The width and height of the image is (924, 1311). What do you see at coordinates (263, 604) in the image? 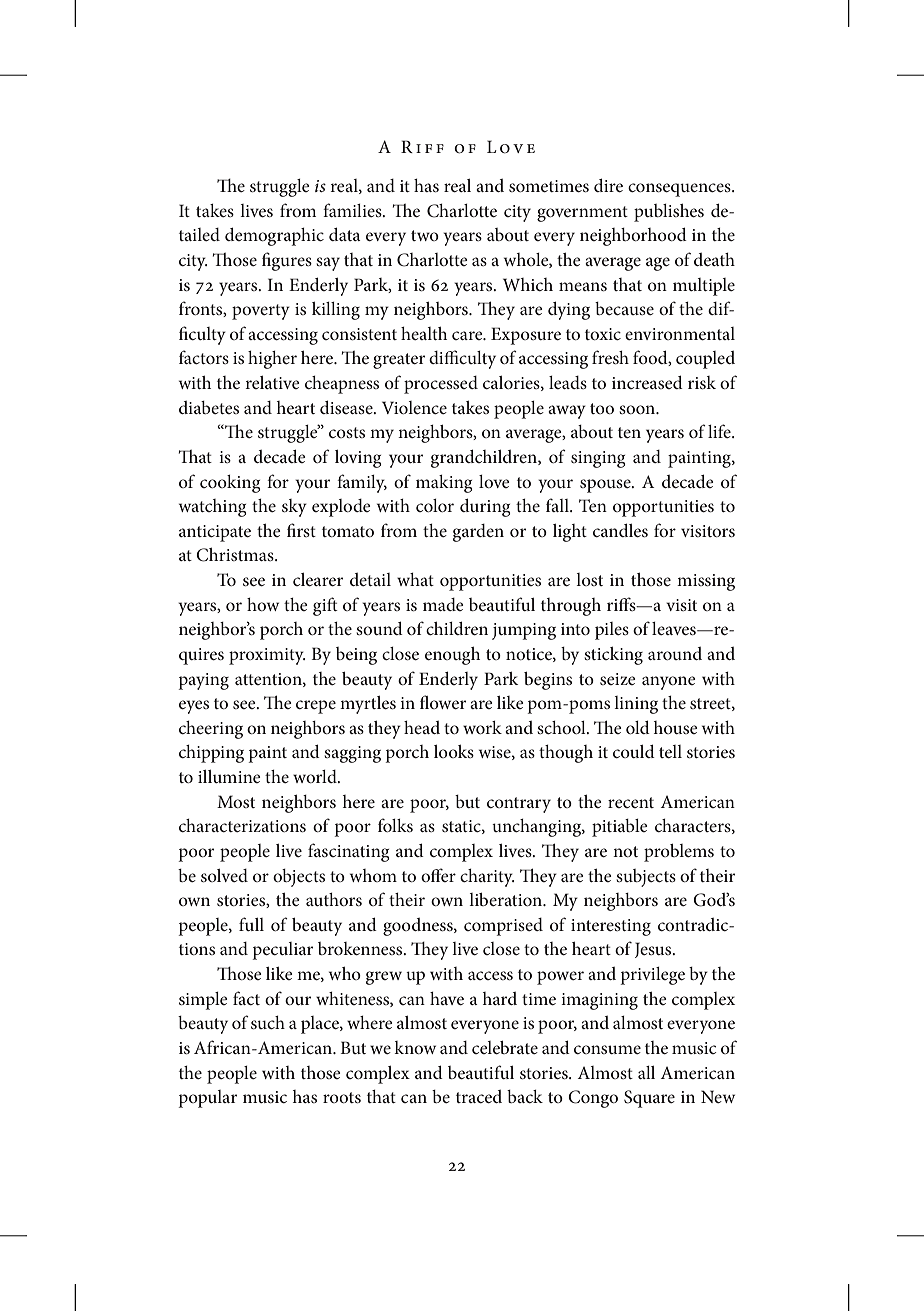
I see `how` at bounding box center [263, 604].
